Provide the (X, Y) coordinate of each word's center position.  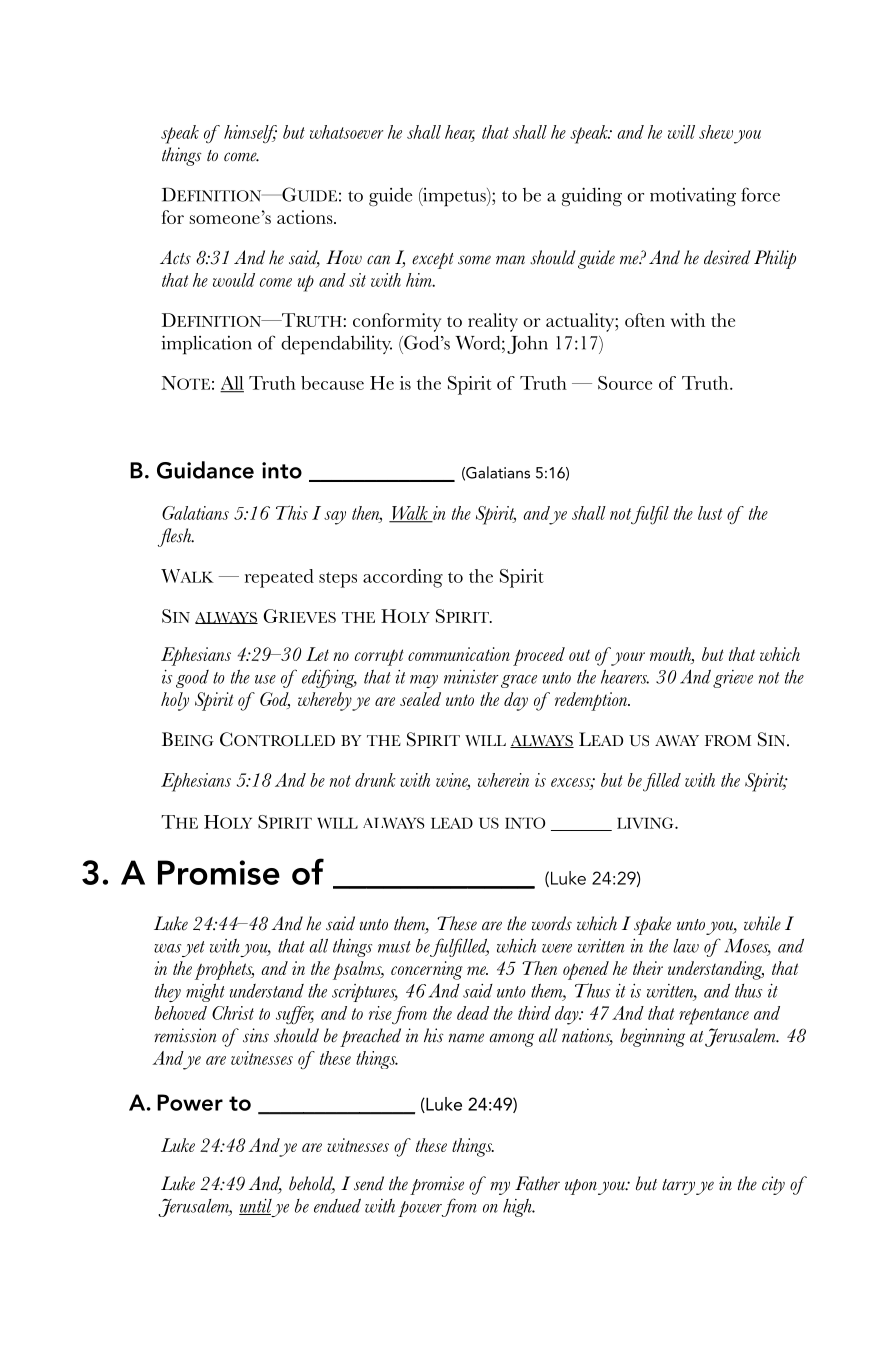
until (255, 1207)
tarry (678, 1187)
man (510, 260)
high (518, 1207)
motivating (693, 197)
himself (250, 134)
